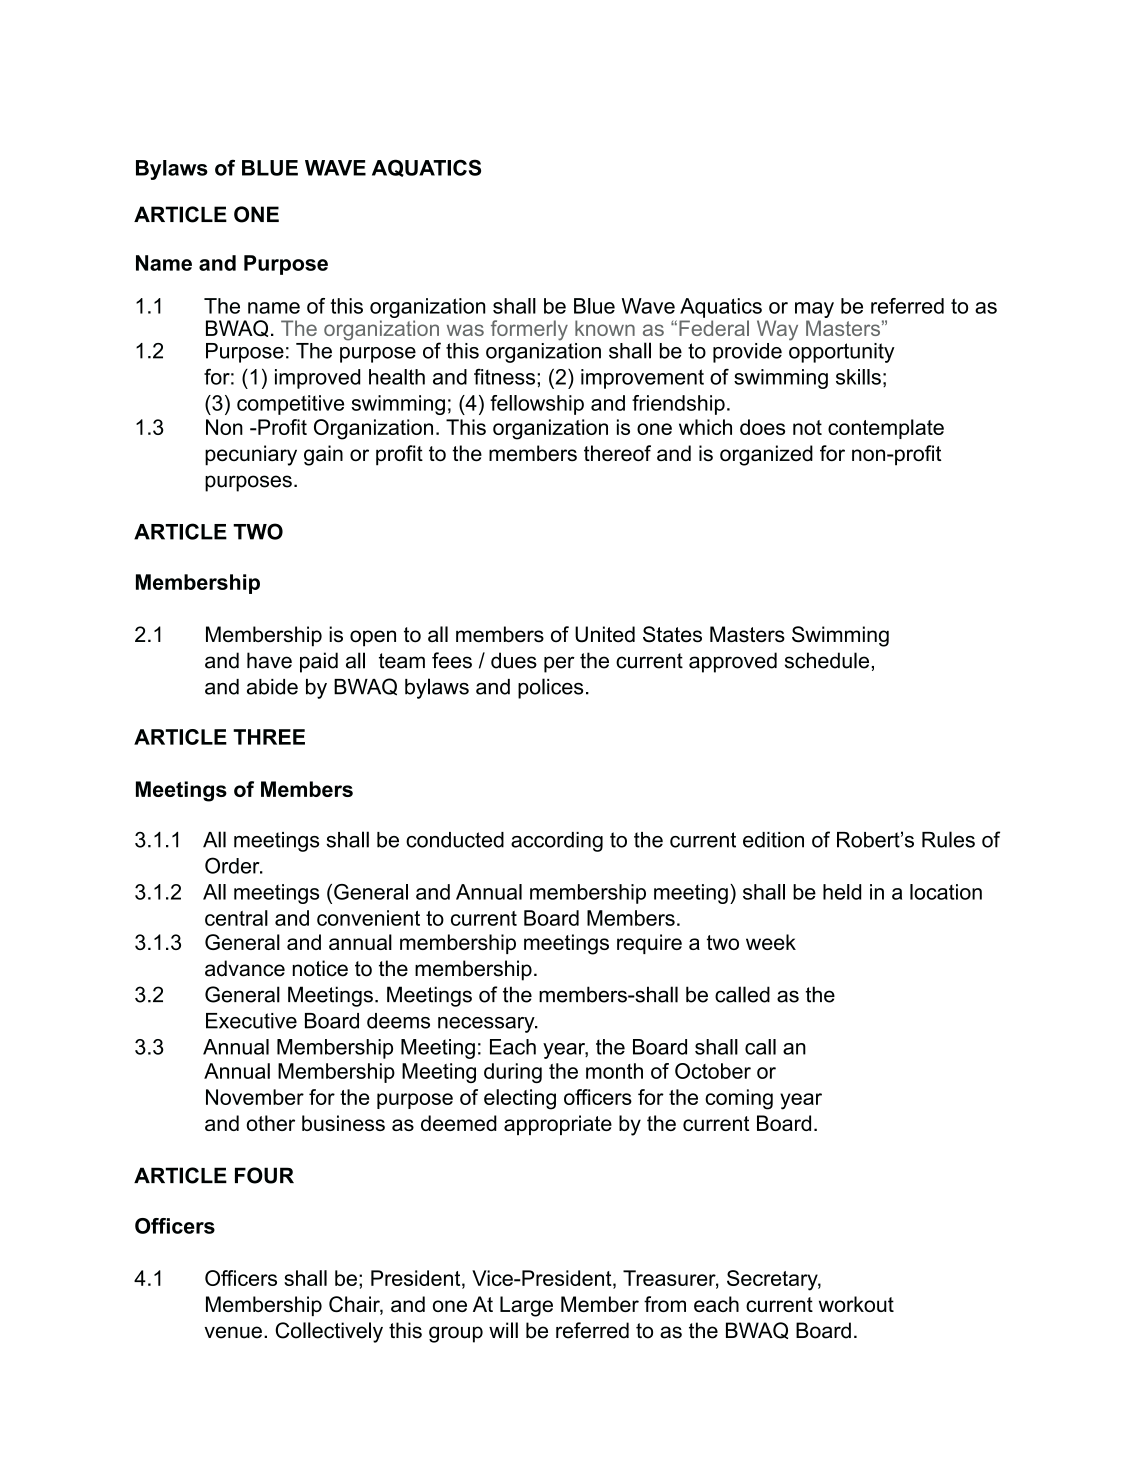 The image size is (1142, 1478). I want to click on Collectively, so click(329, 1332).
